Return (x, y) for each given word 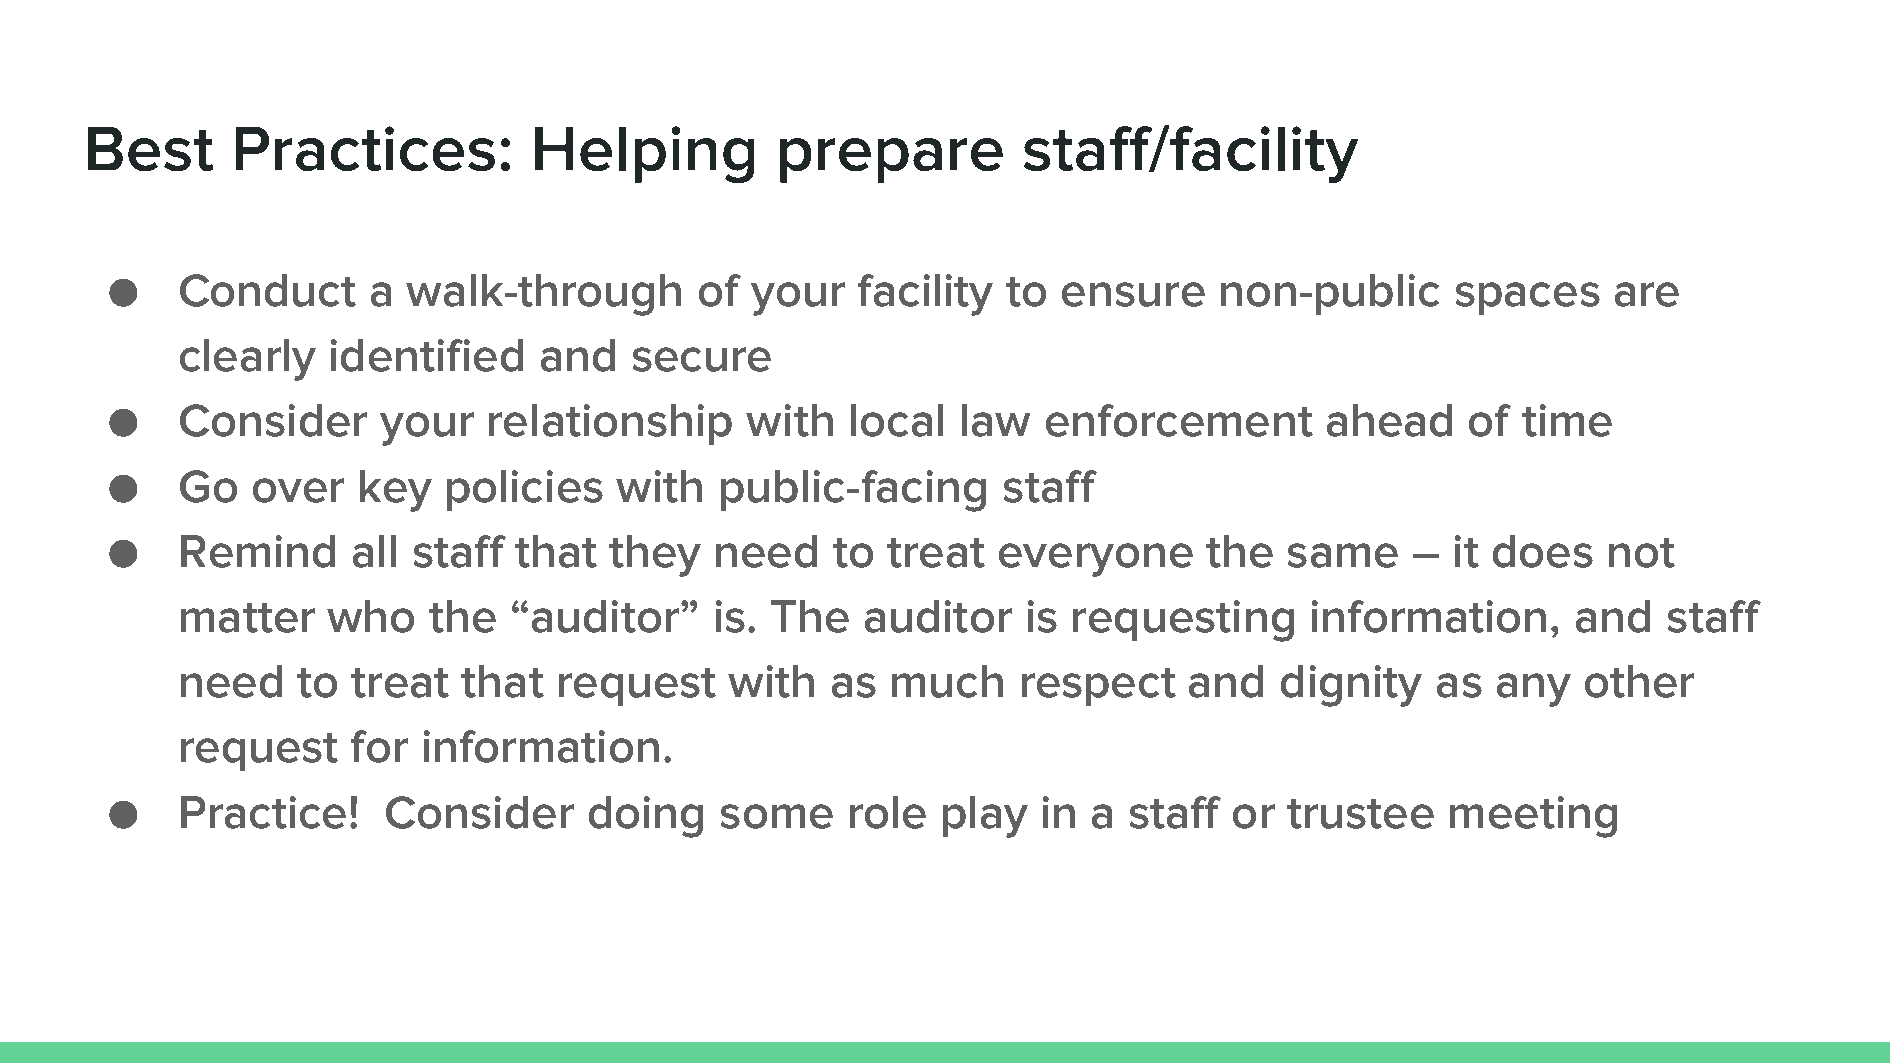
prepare (891, 160)
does (1543, 551)
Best (150, 149)
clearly (248, 360)
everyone (1096, 560)
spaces (1528, 298)
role (888, 812)
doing (646, 817)
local (897, 420)
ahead (1389, 420)
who (370, 616)
